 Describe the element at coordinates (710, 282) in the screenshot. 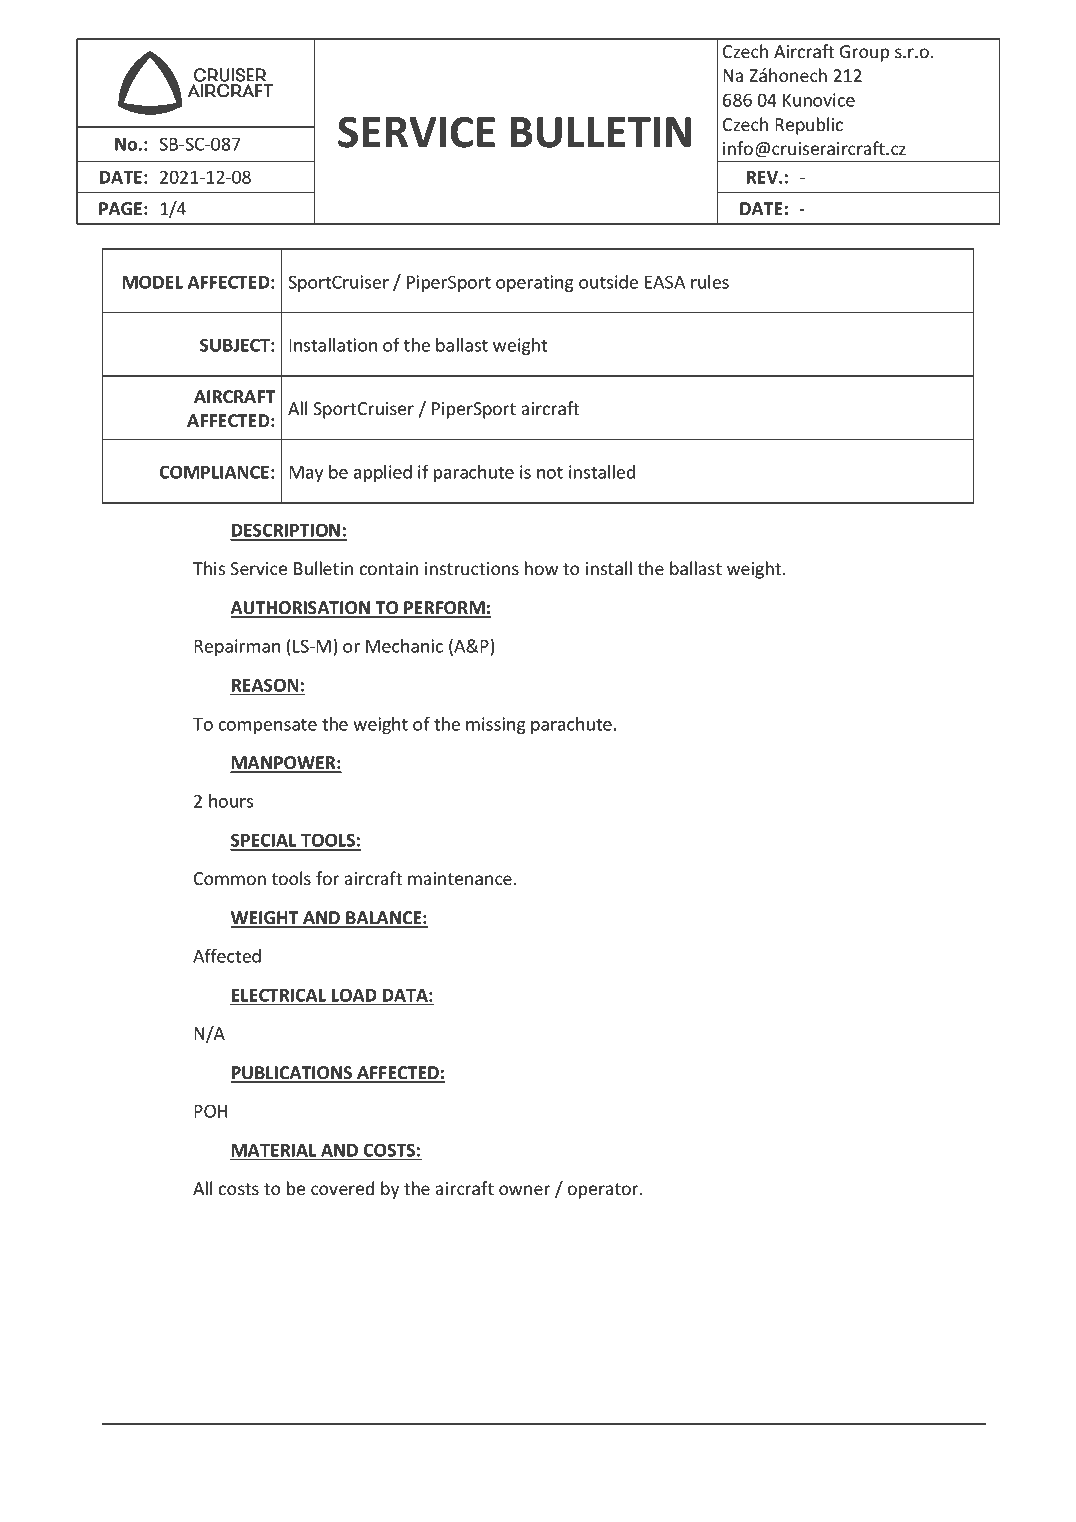

I see `rules` at that location.
